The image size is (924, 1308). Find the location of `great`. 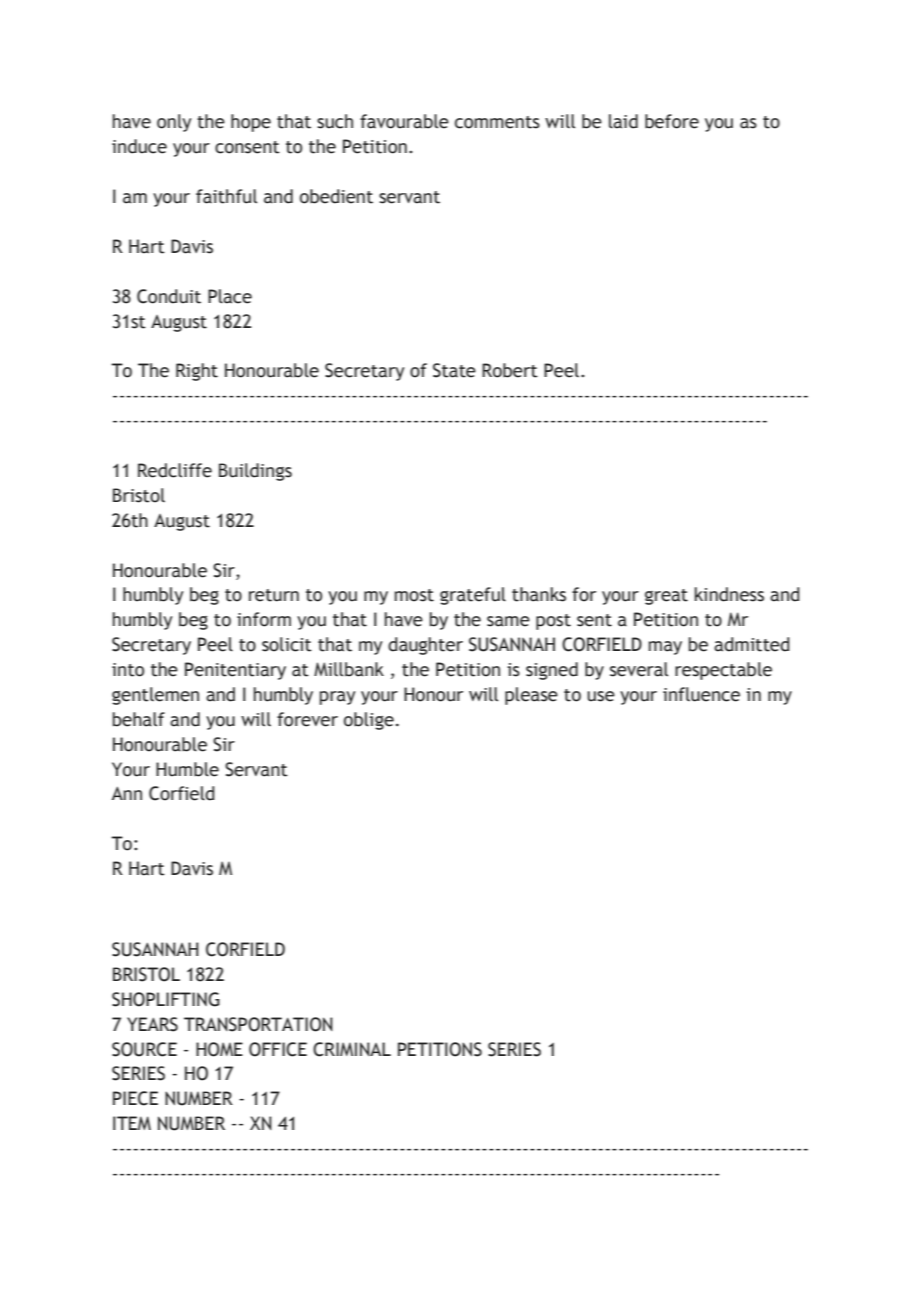

great is located at coordinates (666, 597).
